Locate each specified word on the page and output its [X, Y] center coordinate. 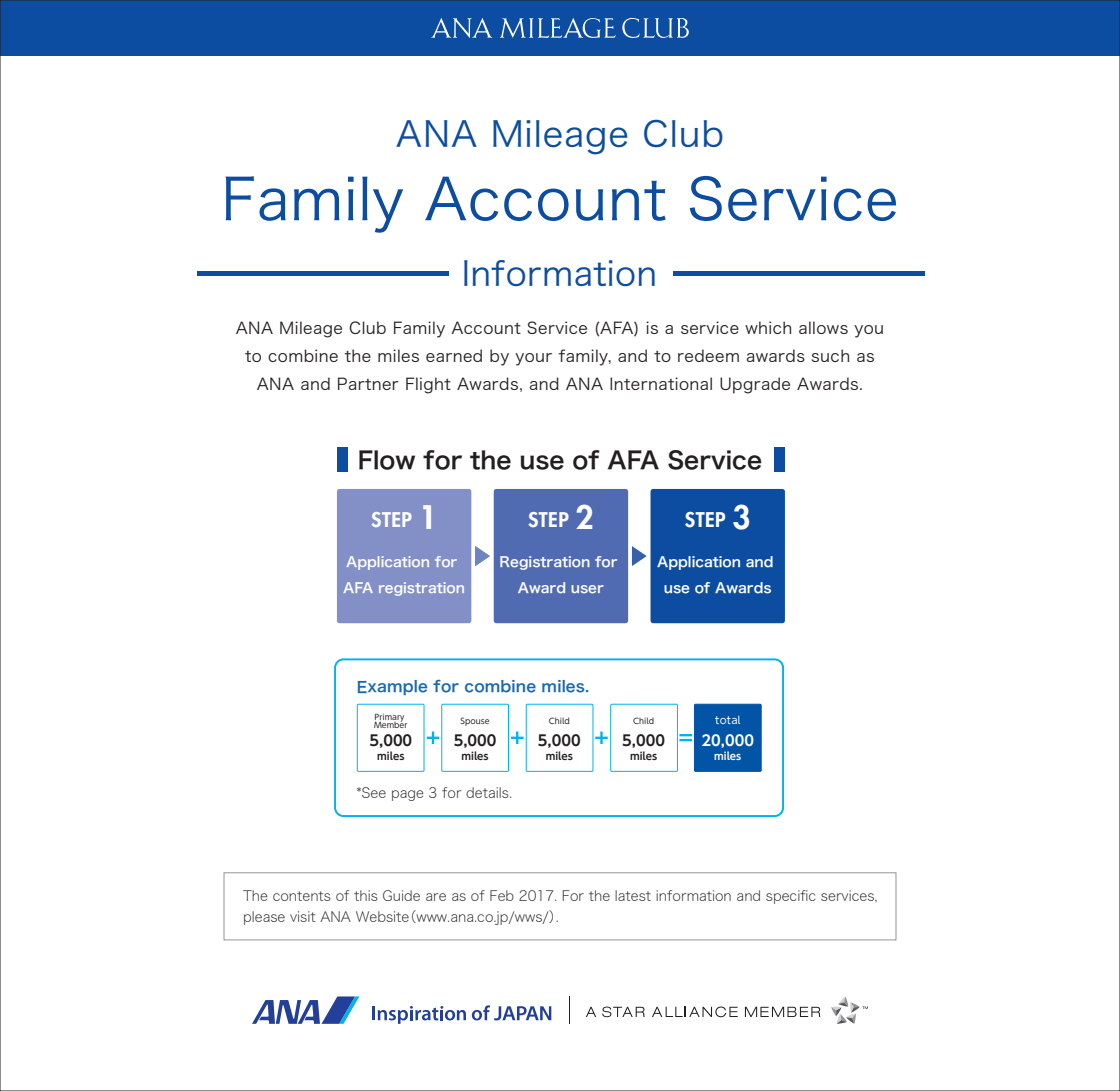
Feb [502, 895]
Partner [368, 383]
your [533, 359]
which [768, 327]
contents [302, 896]
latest [633, 895]
